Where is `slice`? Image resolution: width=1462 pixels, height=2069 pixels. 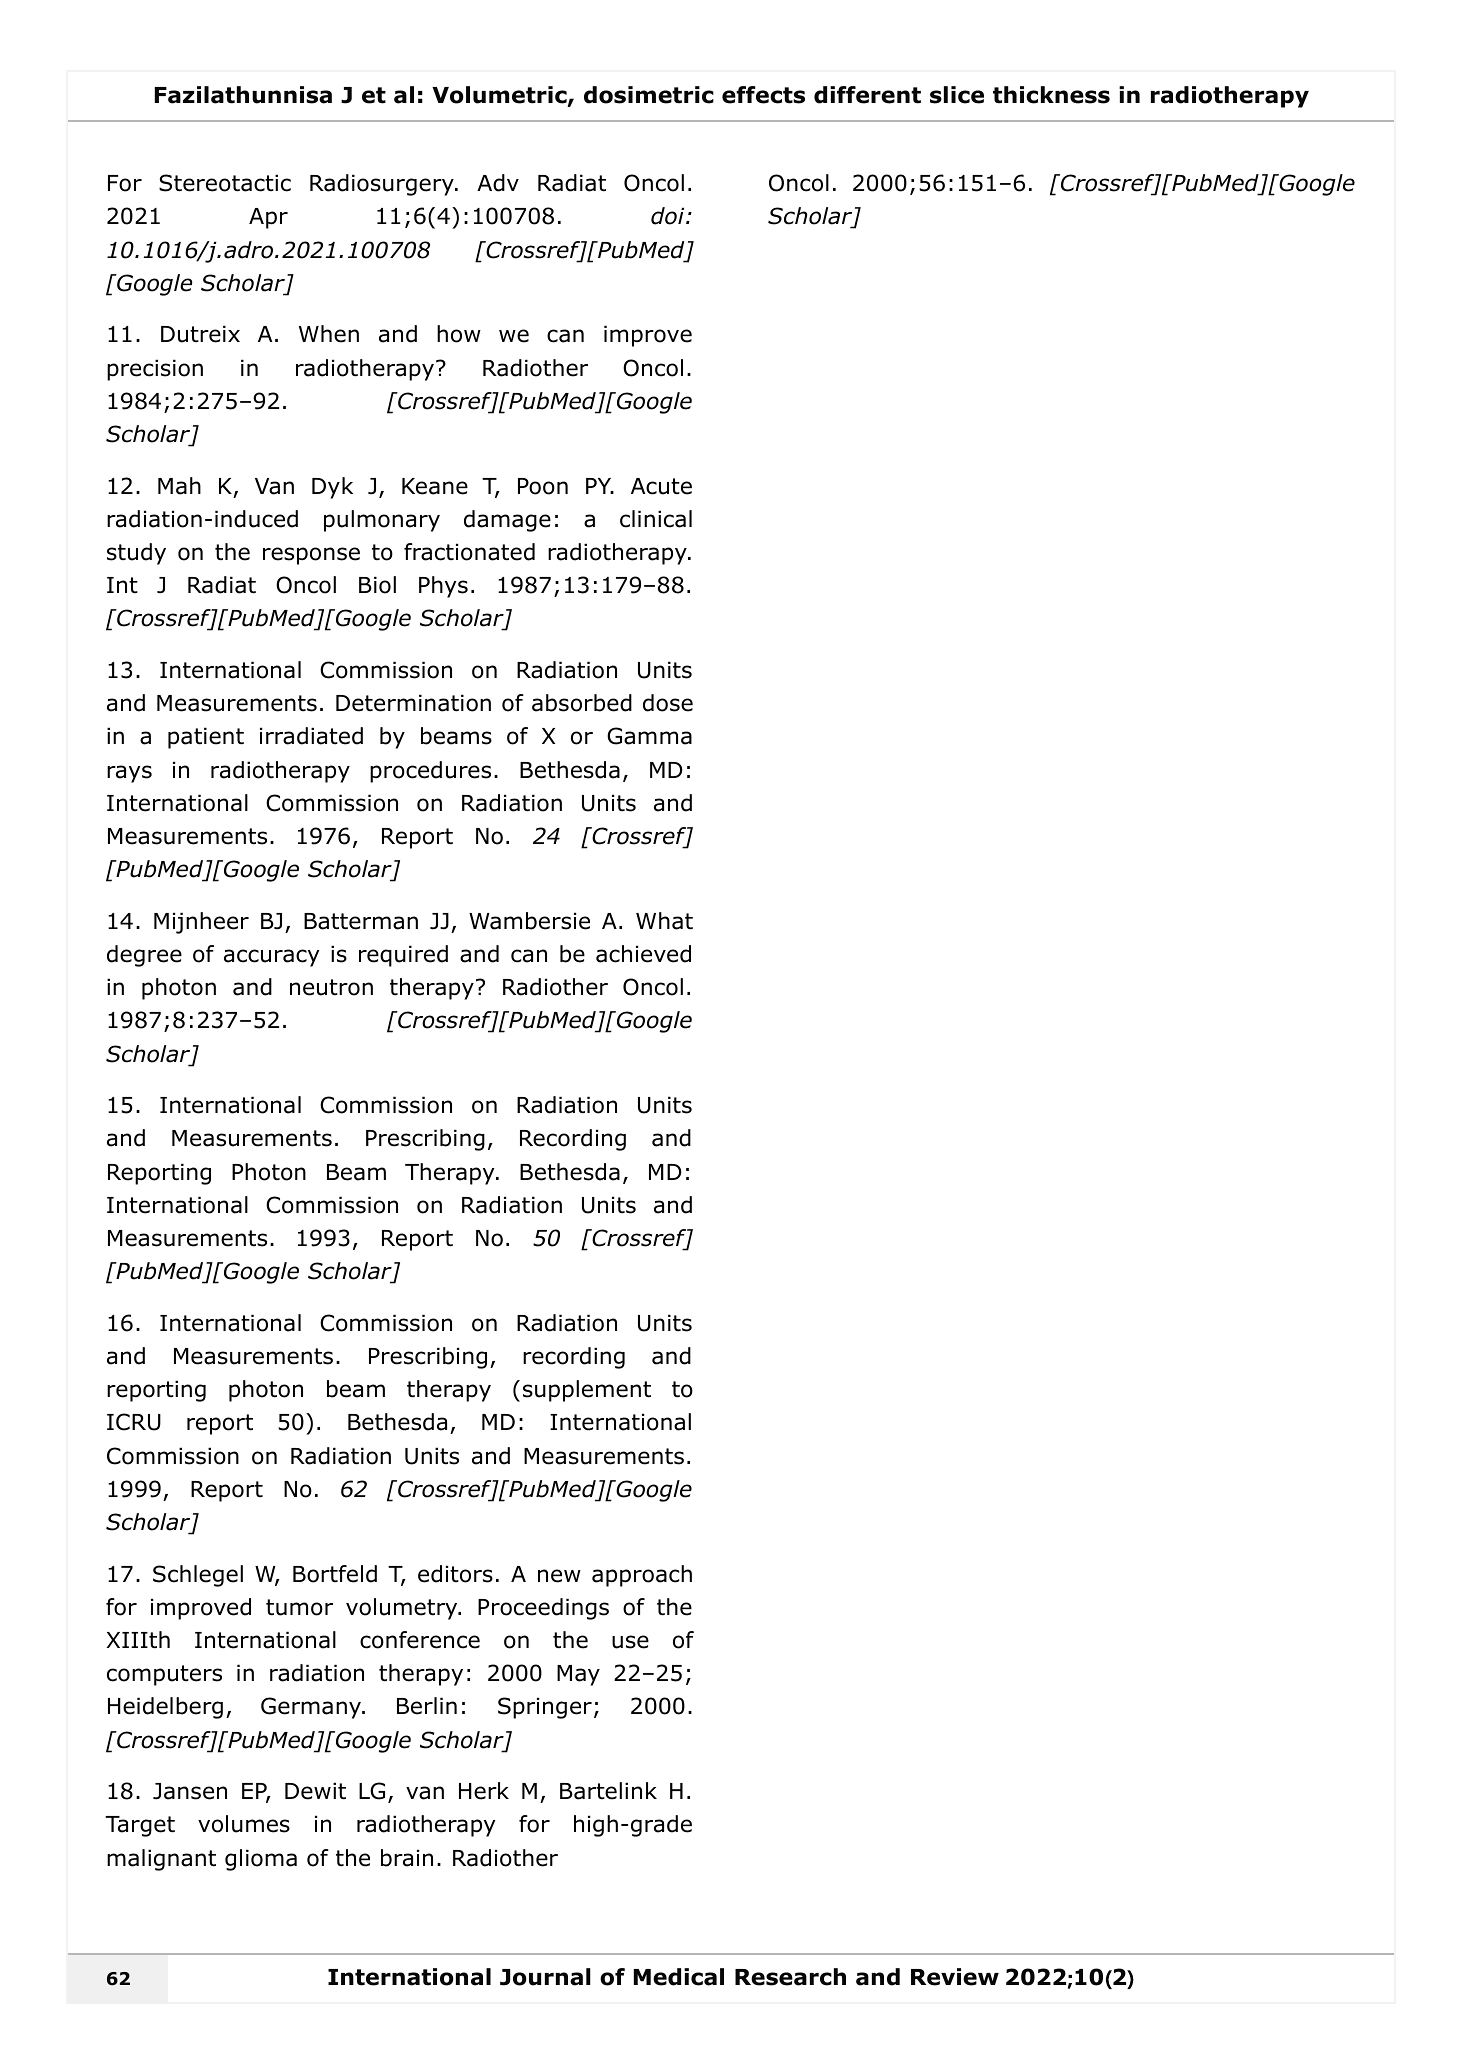 slice is located at coordinates (957, 95).
